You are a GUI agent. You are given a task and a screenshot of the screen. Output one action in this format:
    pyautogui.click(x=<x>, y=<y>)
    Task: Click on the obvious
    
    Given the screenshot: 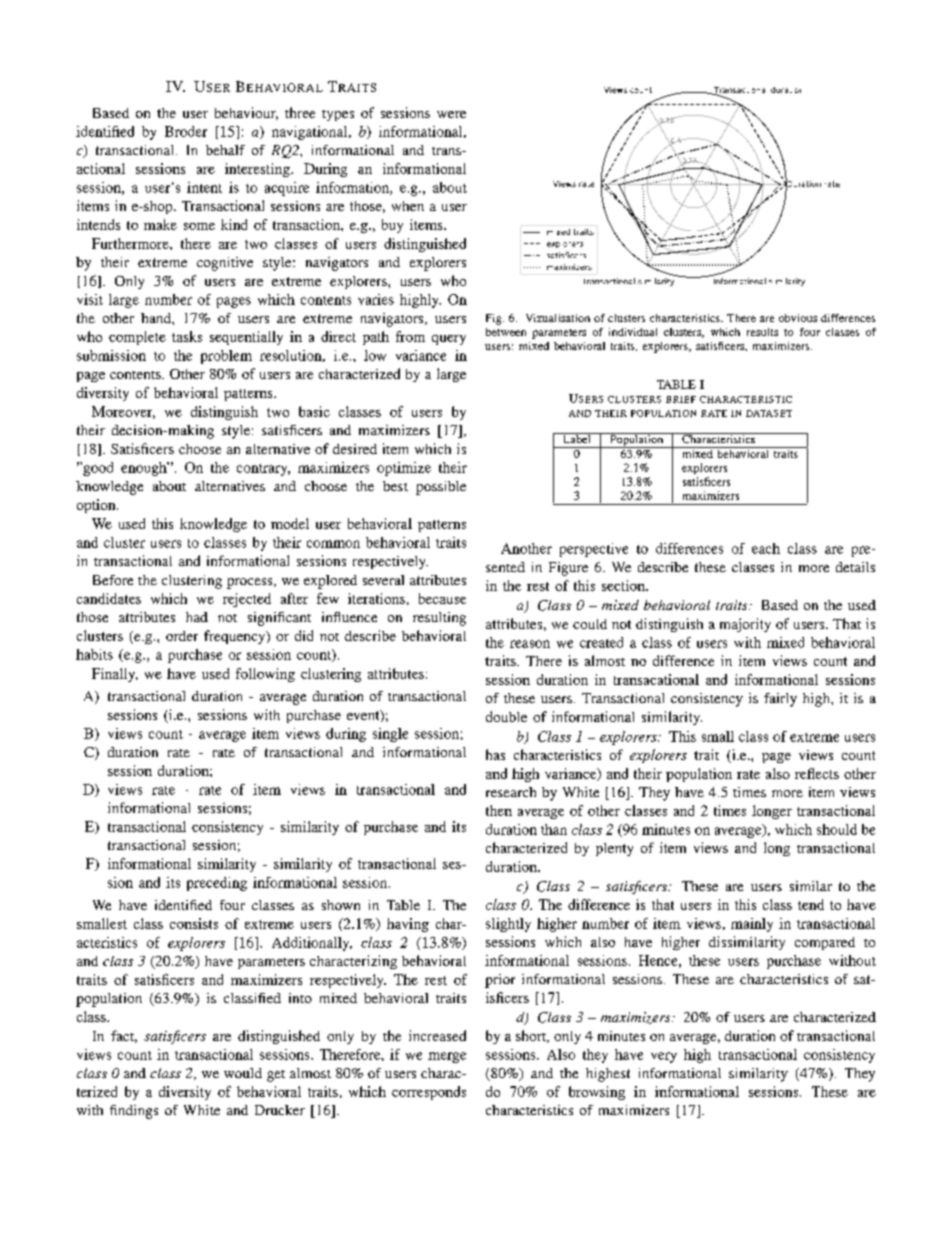 What is the action you would take?
    pyautogui.click(x=798, y=318)
